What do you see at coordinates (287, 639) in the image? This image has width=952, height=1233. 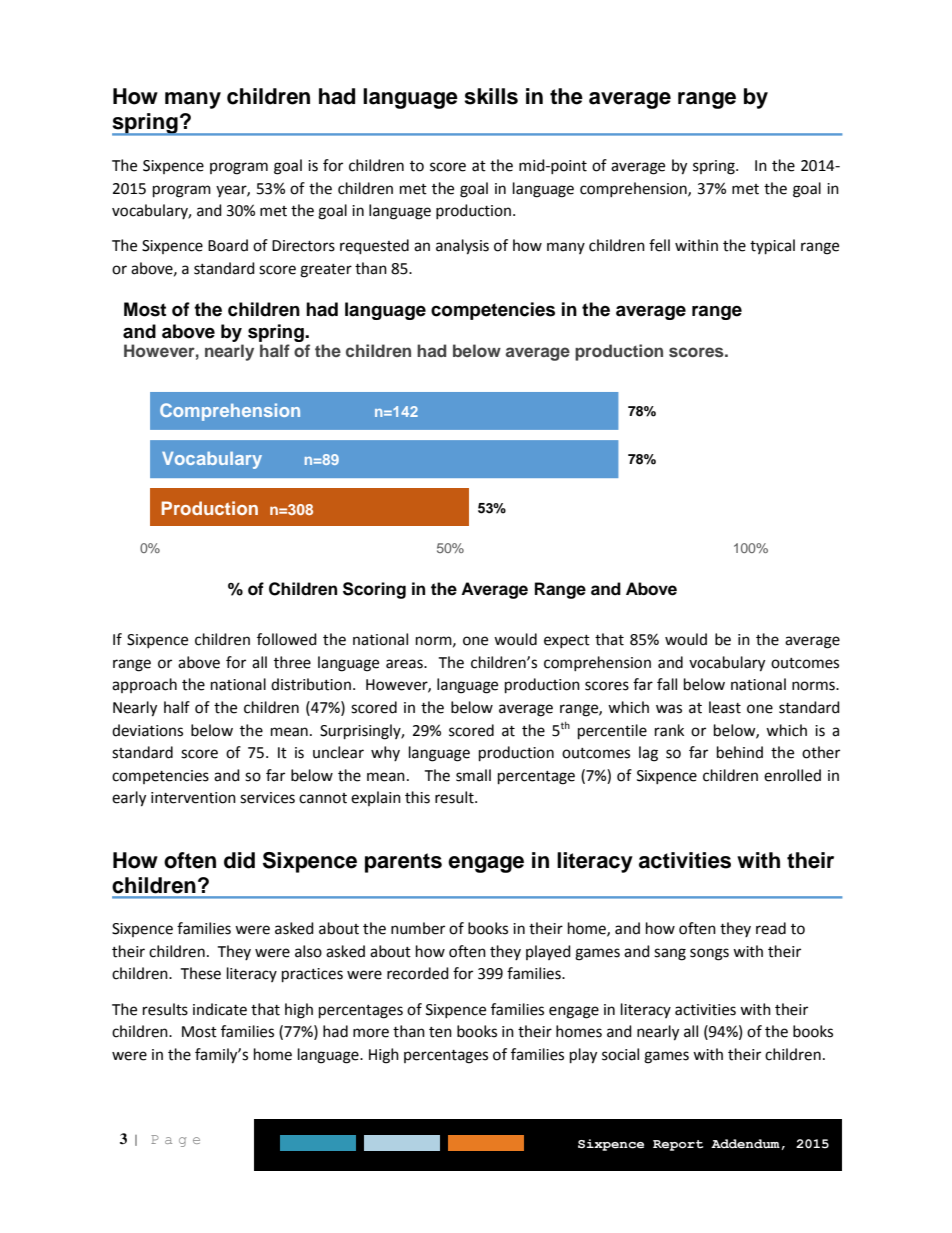 I see `followed` at bounding box center [287, 639].
